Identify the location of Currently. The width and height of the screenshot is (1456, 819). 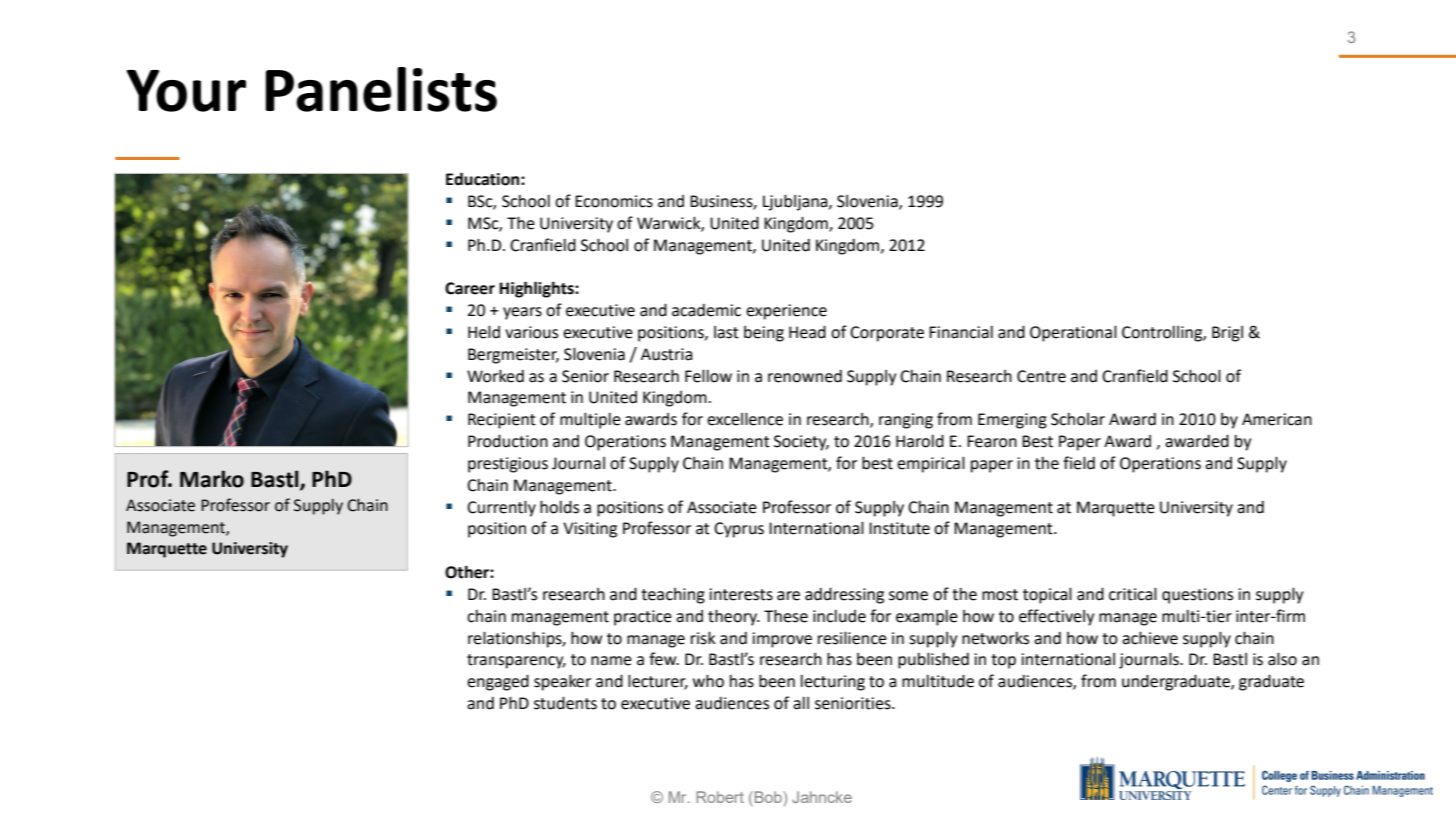
(501, 508).
